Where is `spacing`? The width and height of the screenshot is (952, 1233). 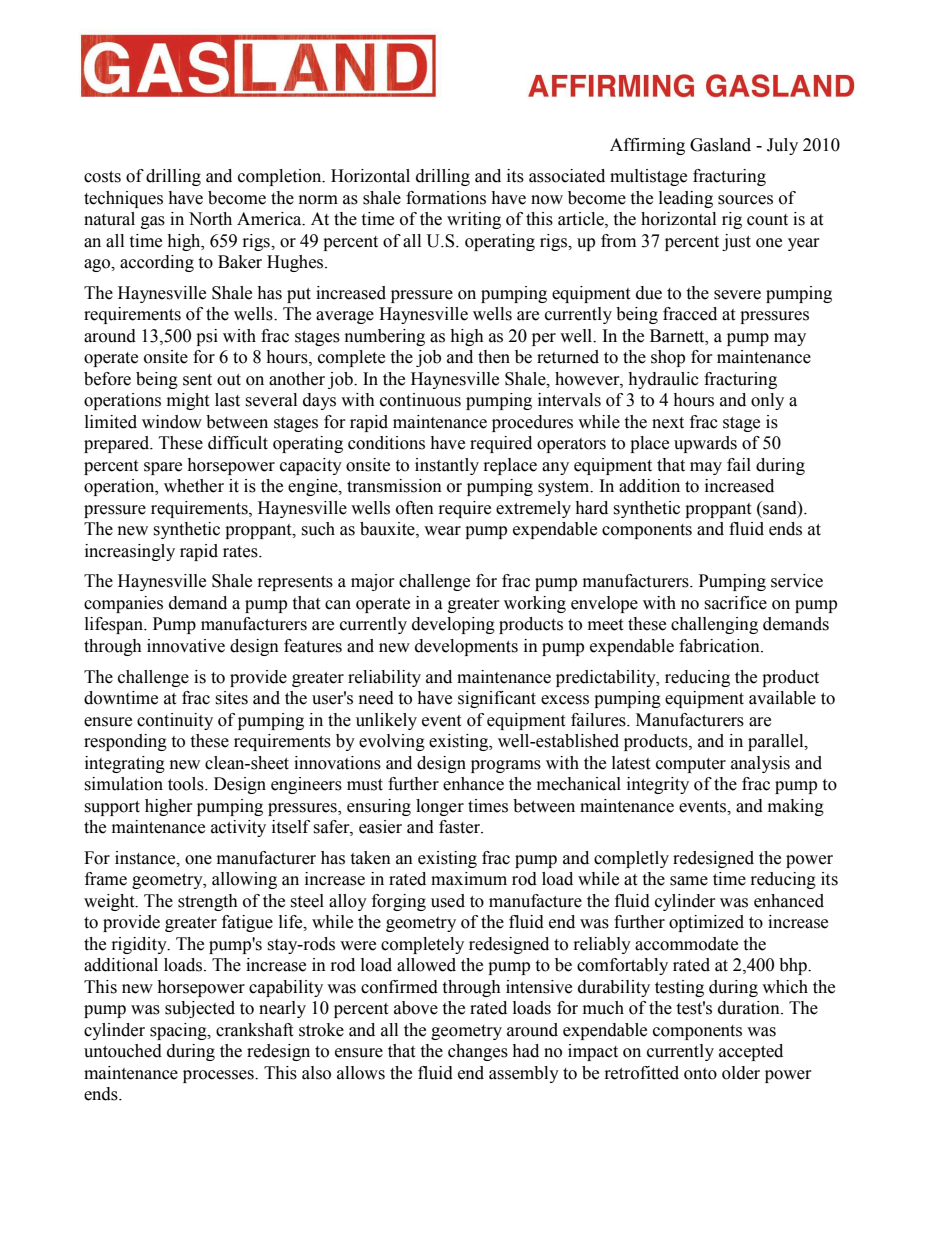
spacing is located at coordinates (179, 1031).
